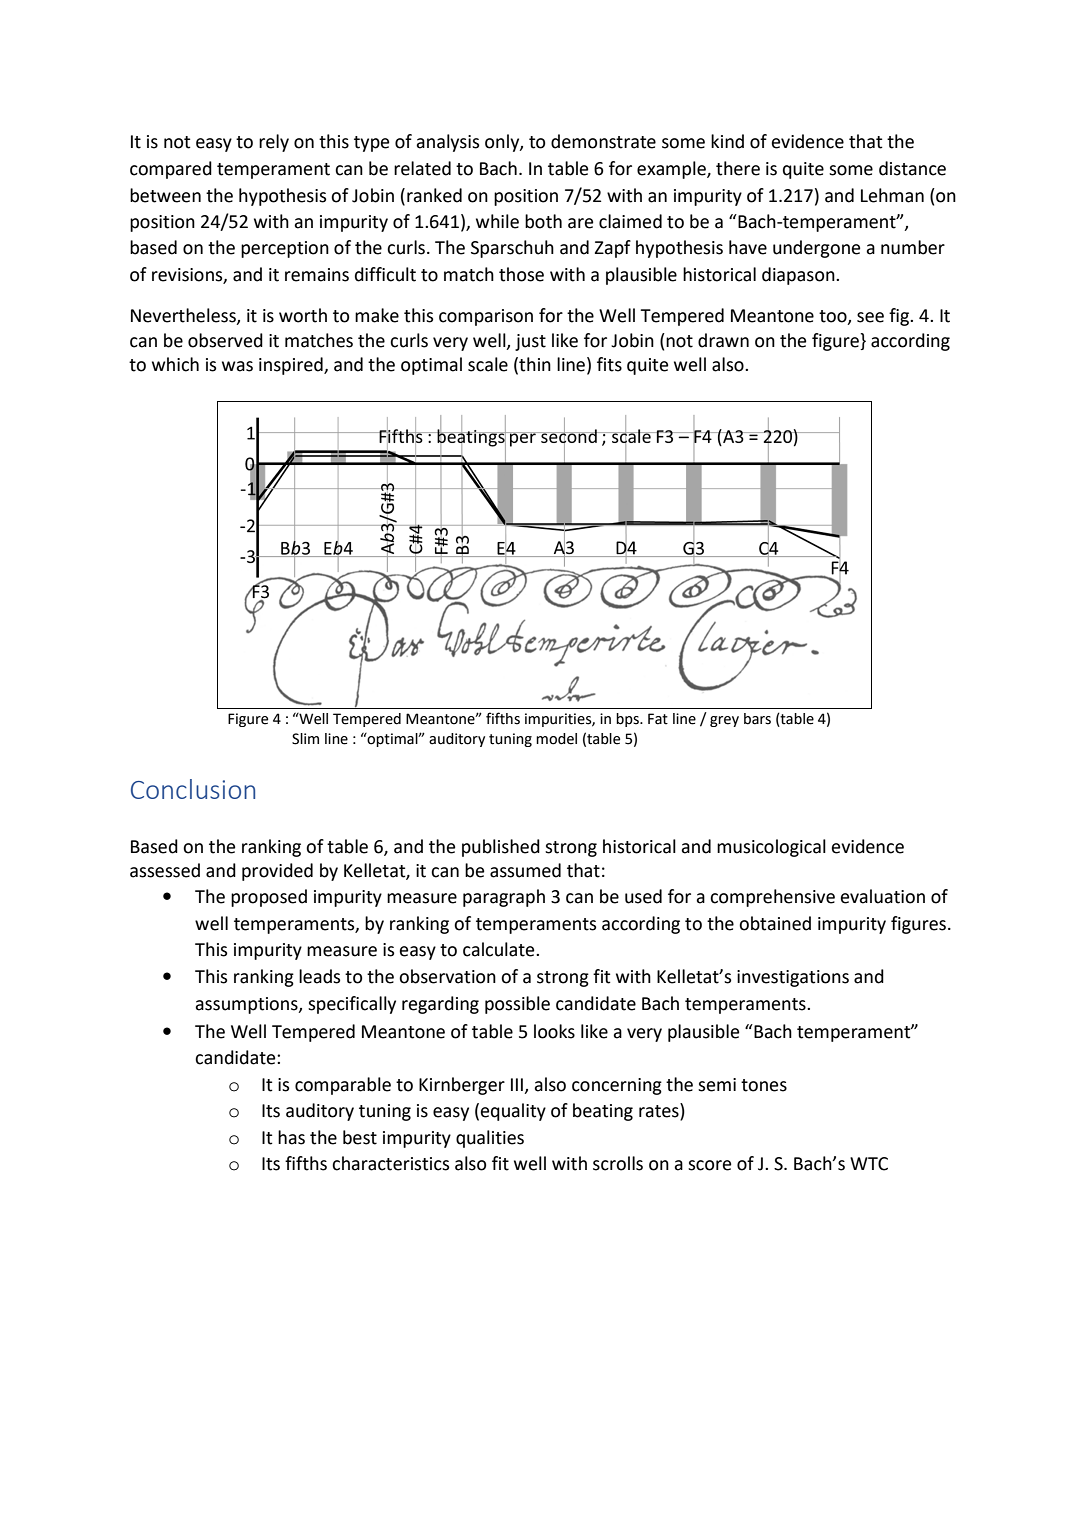  What do you see at coordinates (490, 1139) in the screenshot?
I see `qualities` at bounding box center [490, 1139].
